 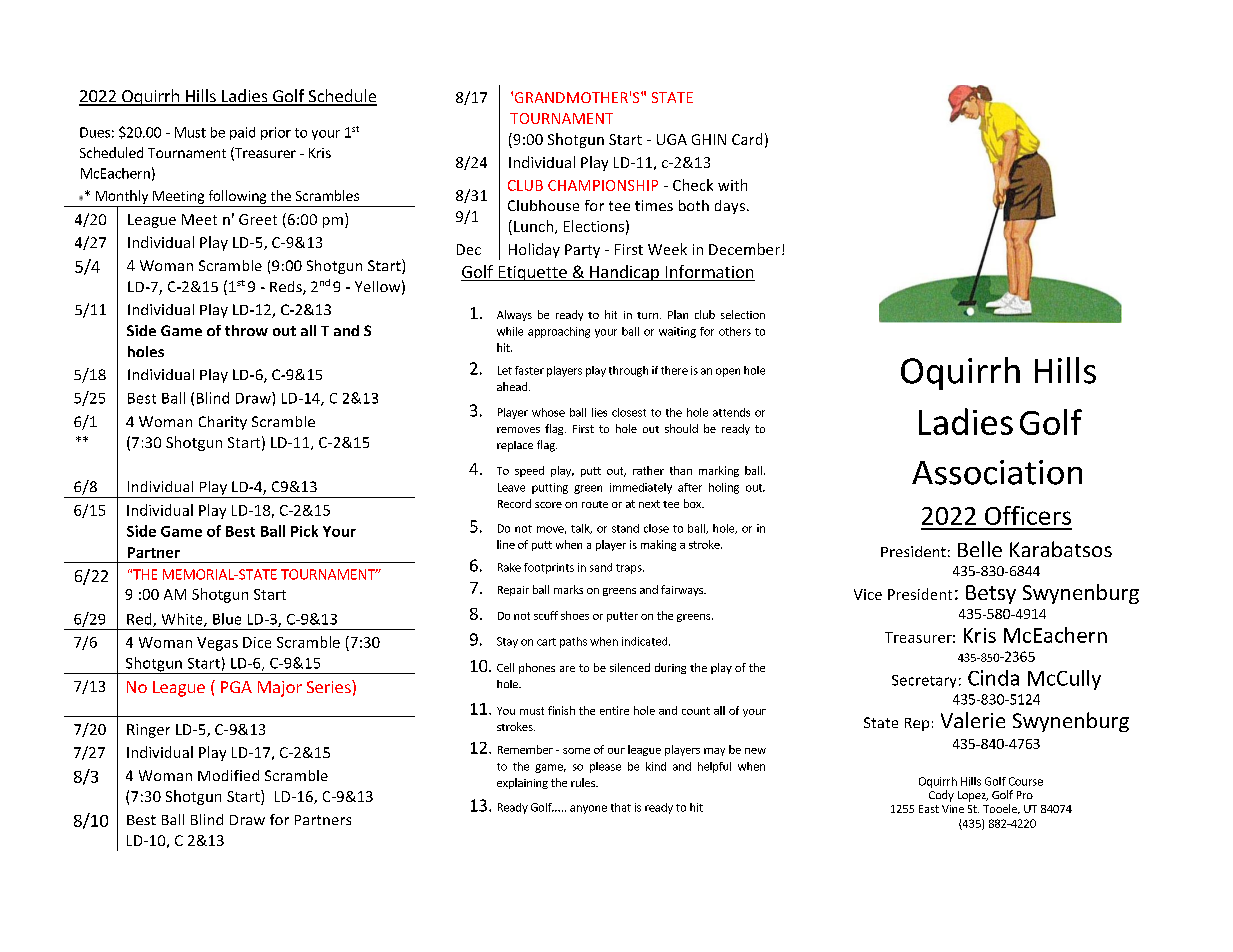 What do you see at coordinates (603, 185) in the screenshot?
I see `CHAMPIONSHIP` at bounding box center [603, 185].
